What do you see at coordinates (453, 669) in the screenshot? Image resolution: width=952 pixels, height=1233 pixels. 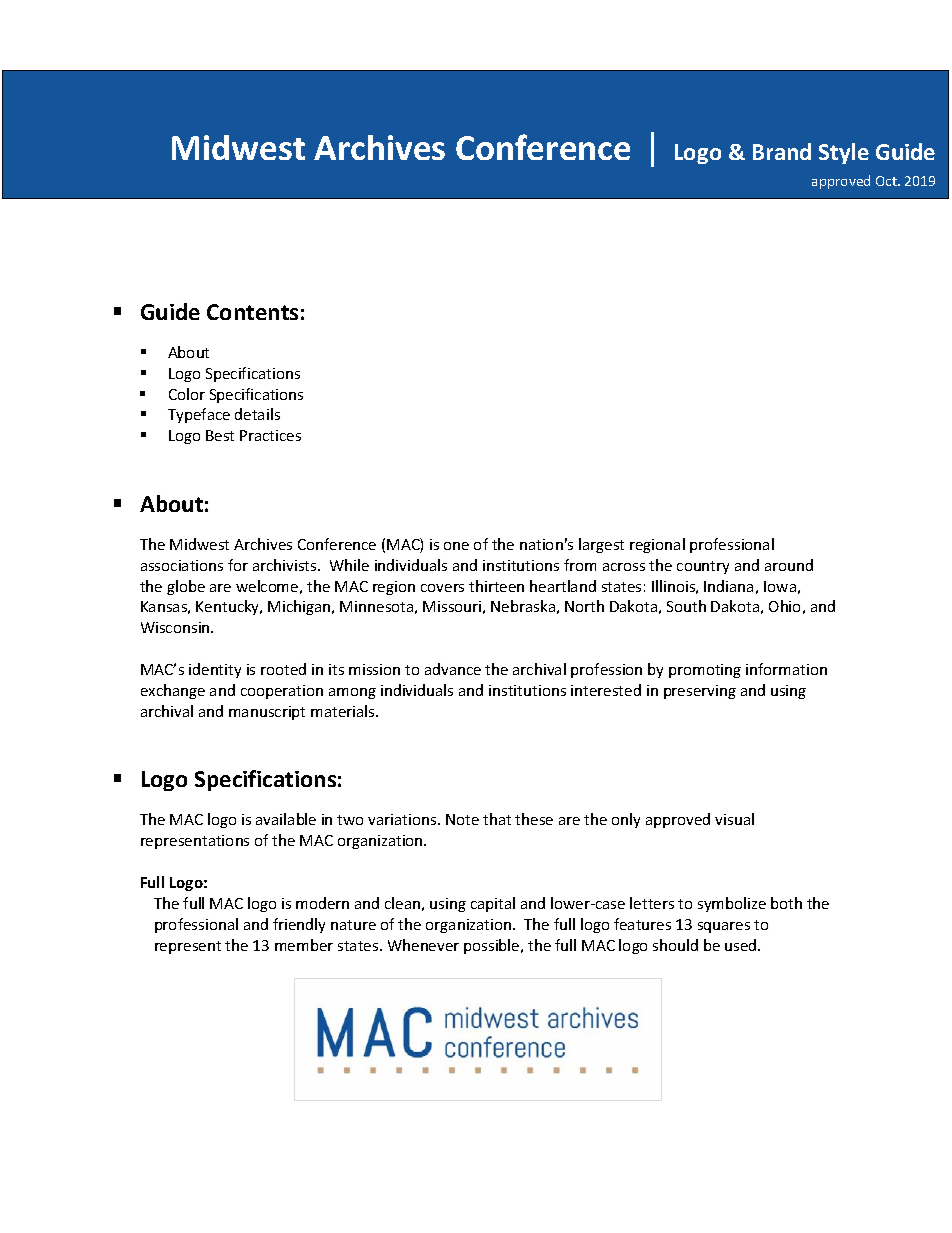 I see `advance` at bounding box center [453, 669].
